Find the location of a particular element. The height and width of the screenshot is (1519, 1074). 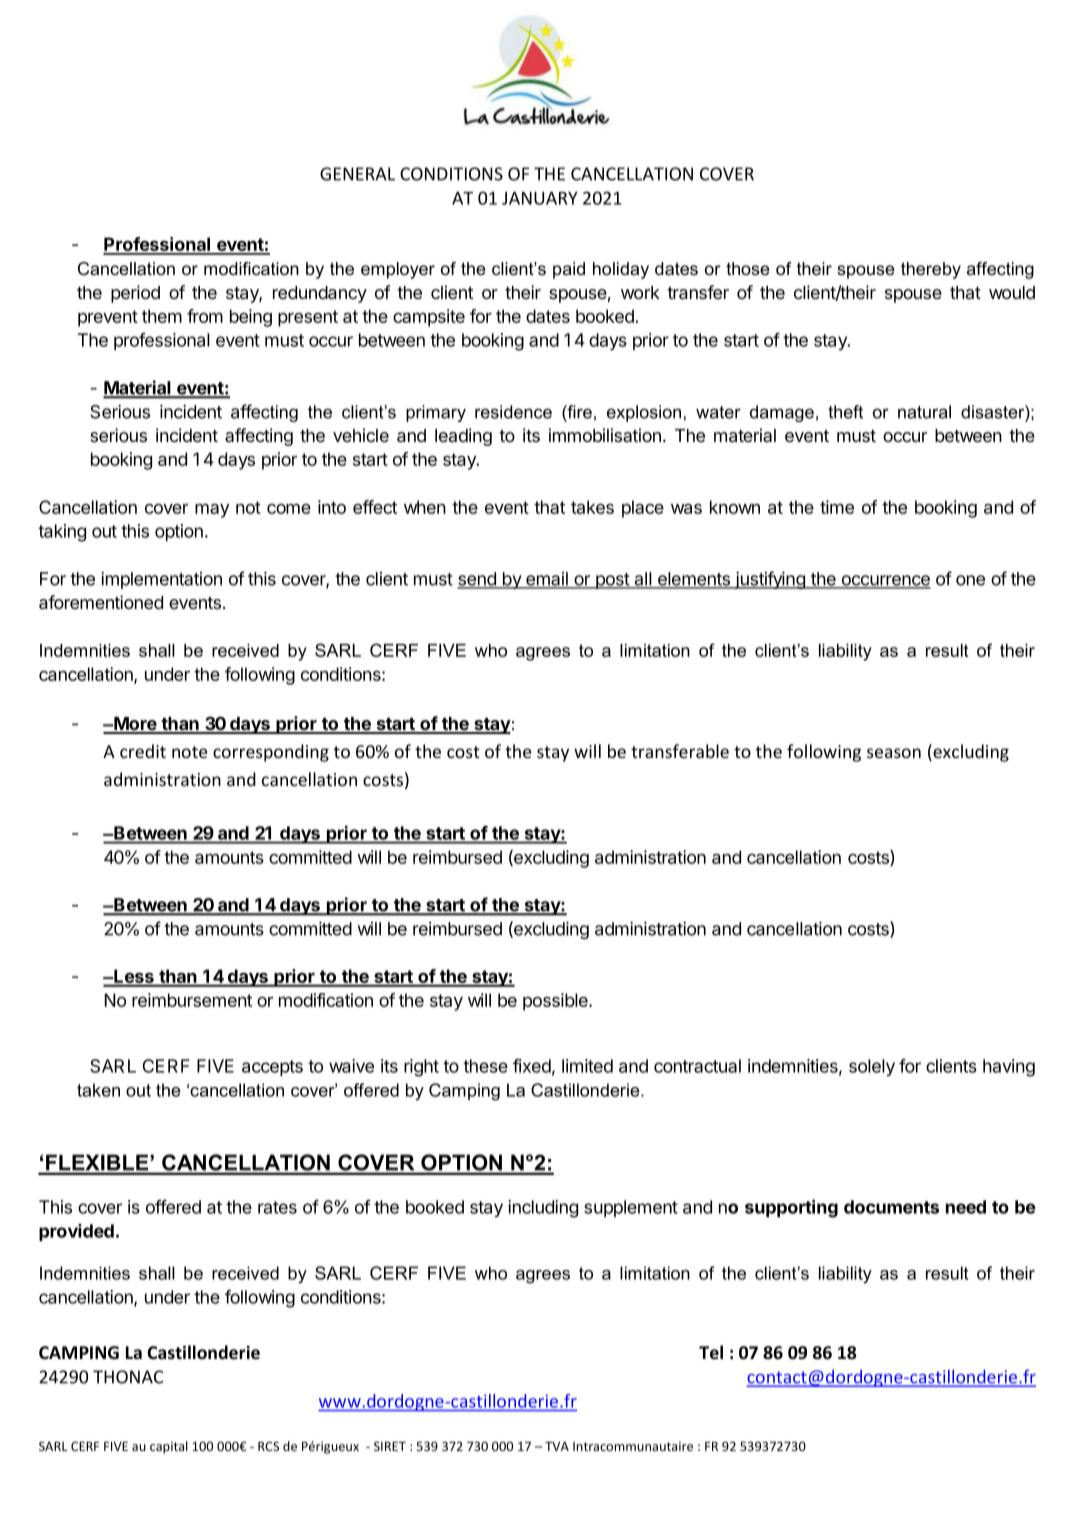

time is located at coordinates (837, 507).
